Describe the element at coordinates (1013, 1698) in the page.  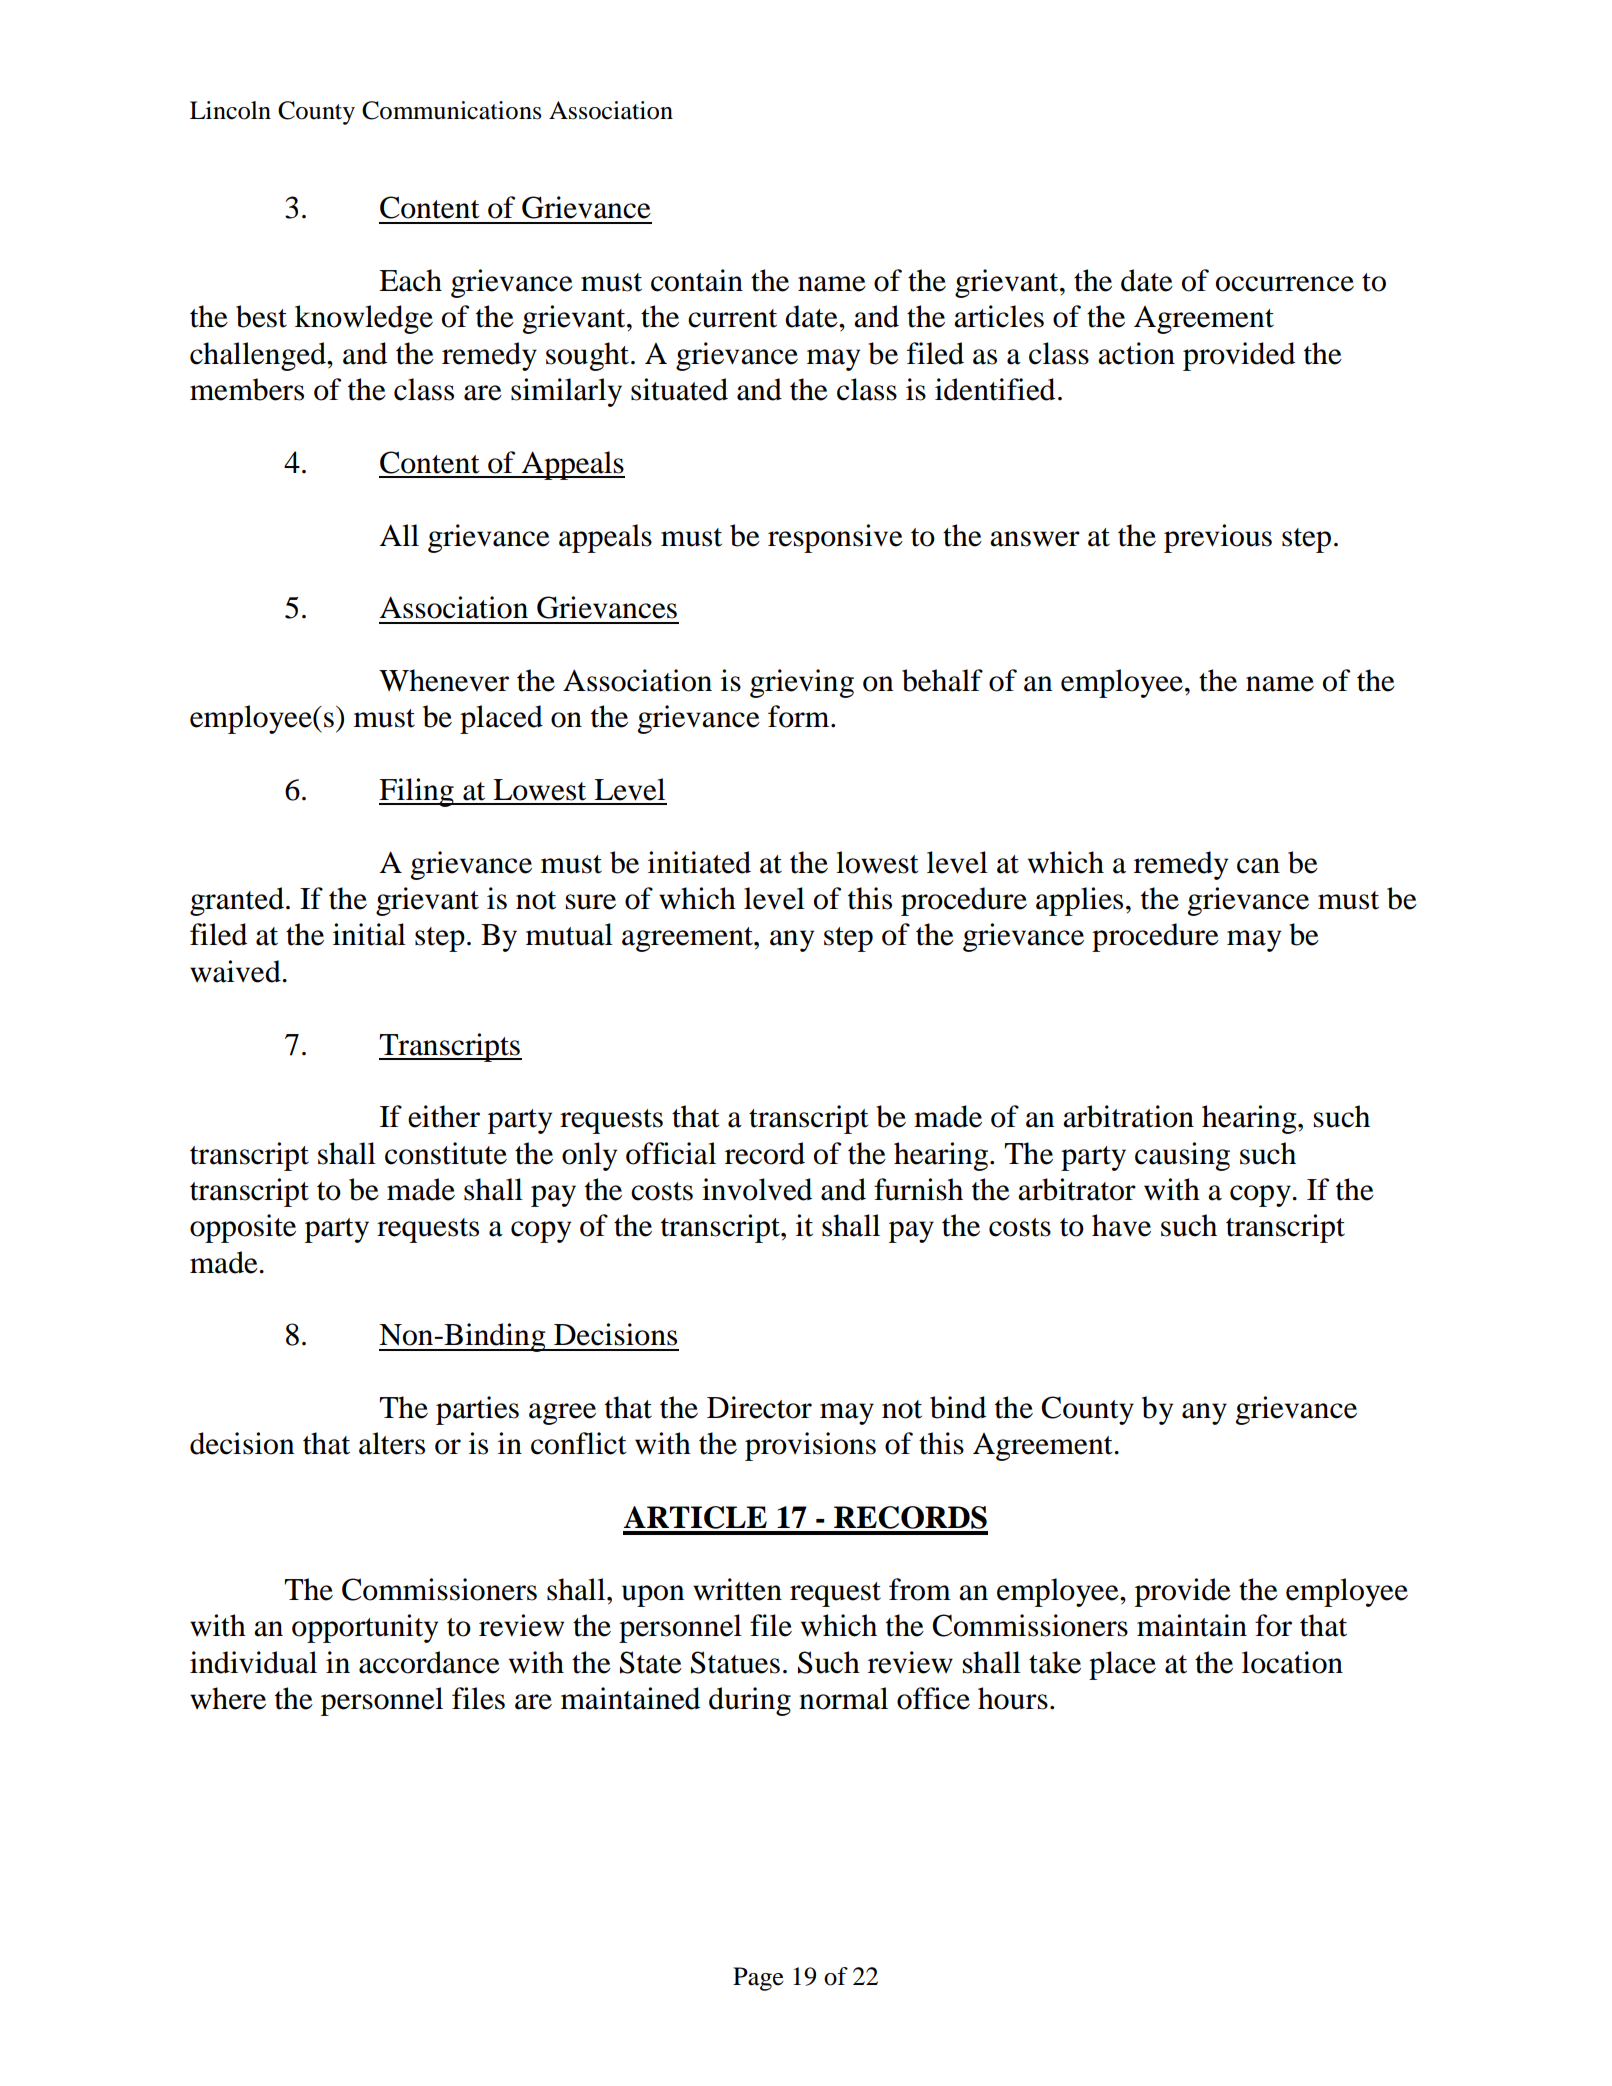
I see `hours` at that location.
